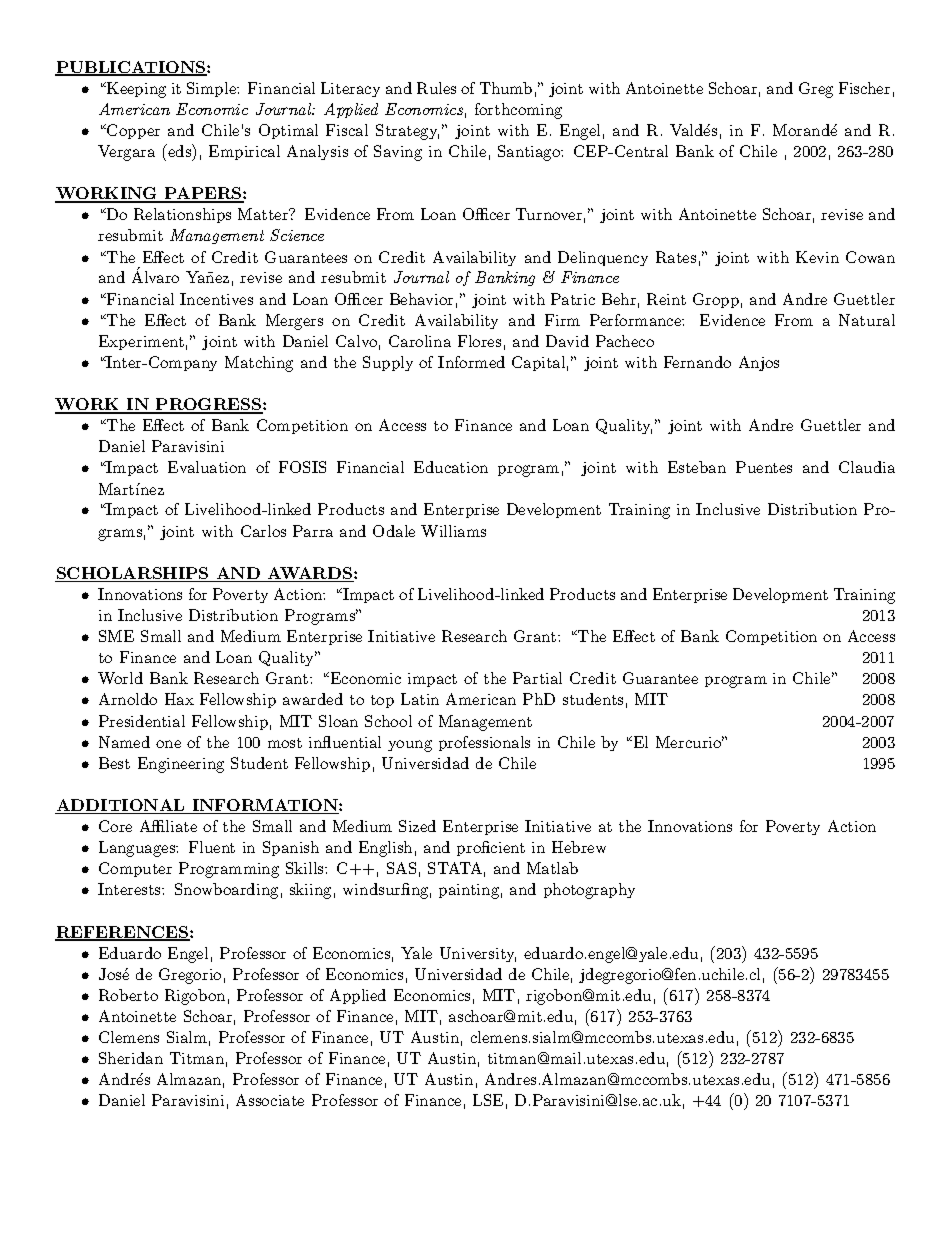 The height and width of the image is (1233, 952). I want to click on photography, so click(589, 891).
